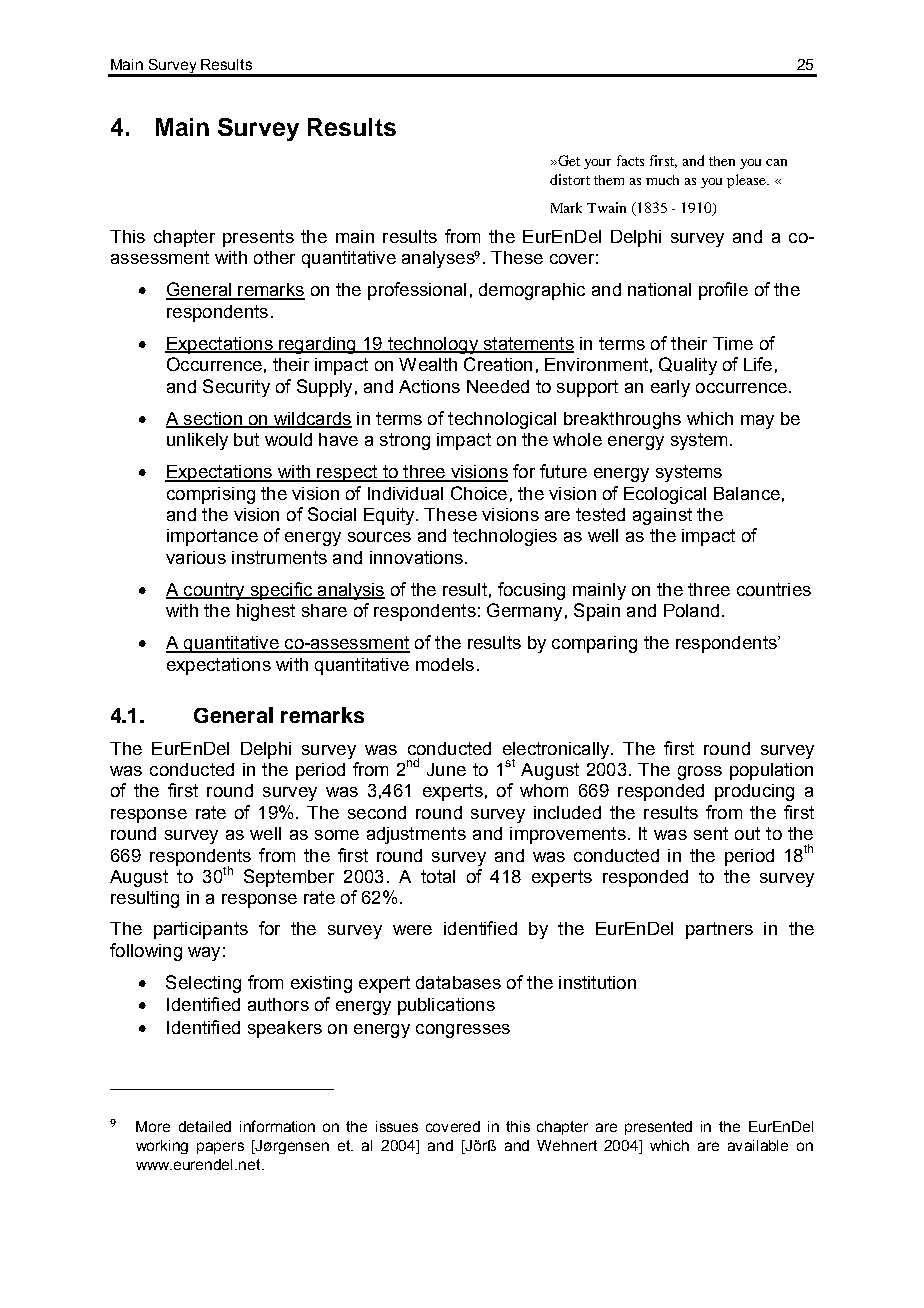 The image size is (924, 1308). Describe the element at coordinates (438, 876) in the image. I see `total` at that location.
